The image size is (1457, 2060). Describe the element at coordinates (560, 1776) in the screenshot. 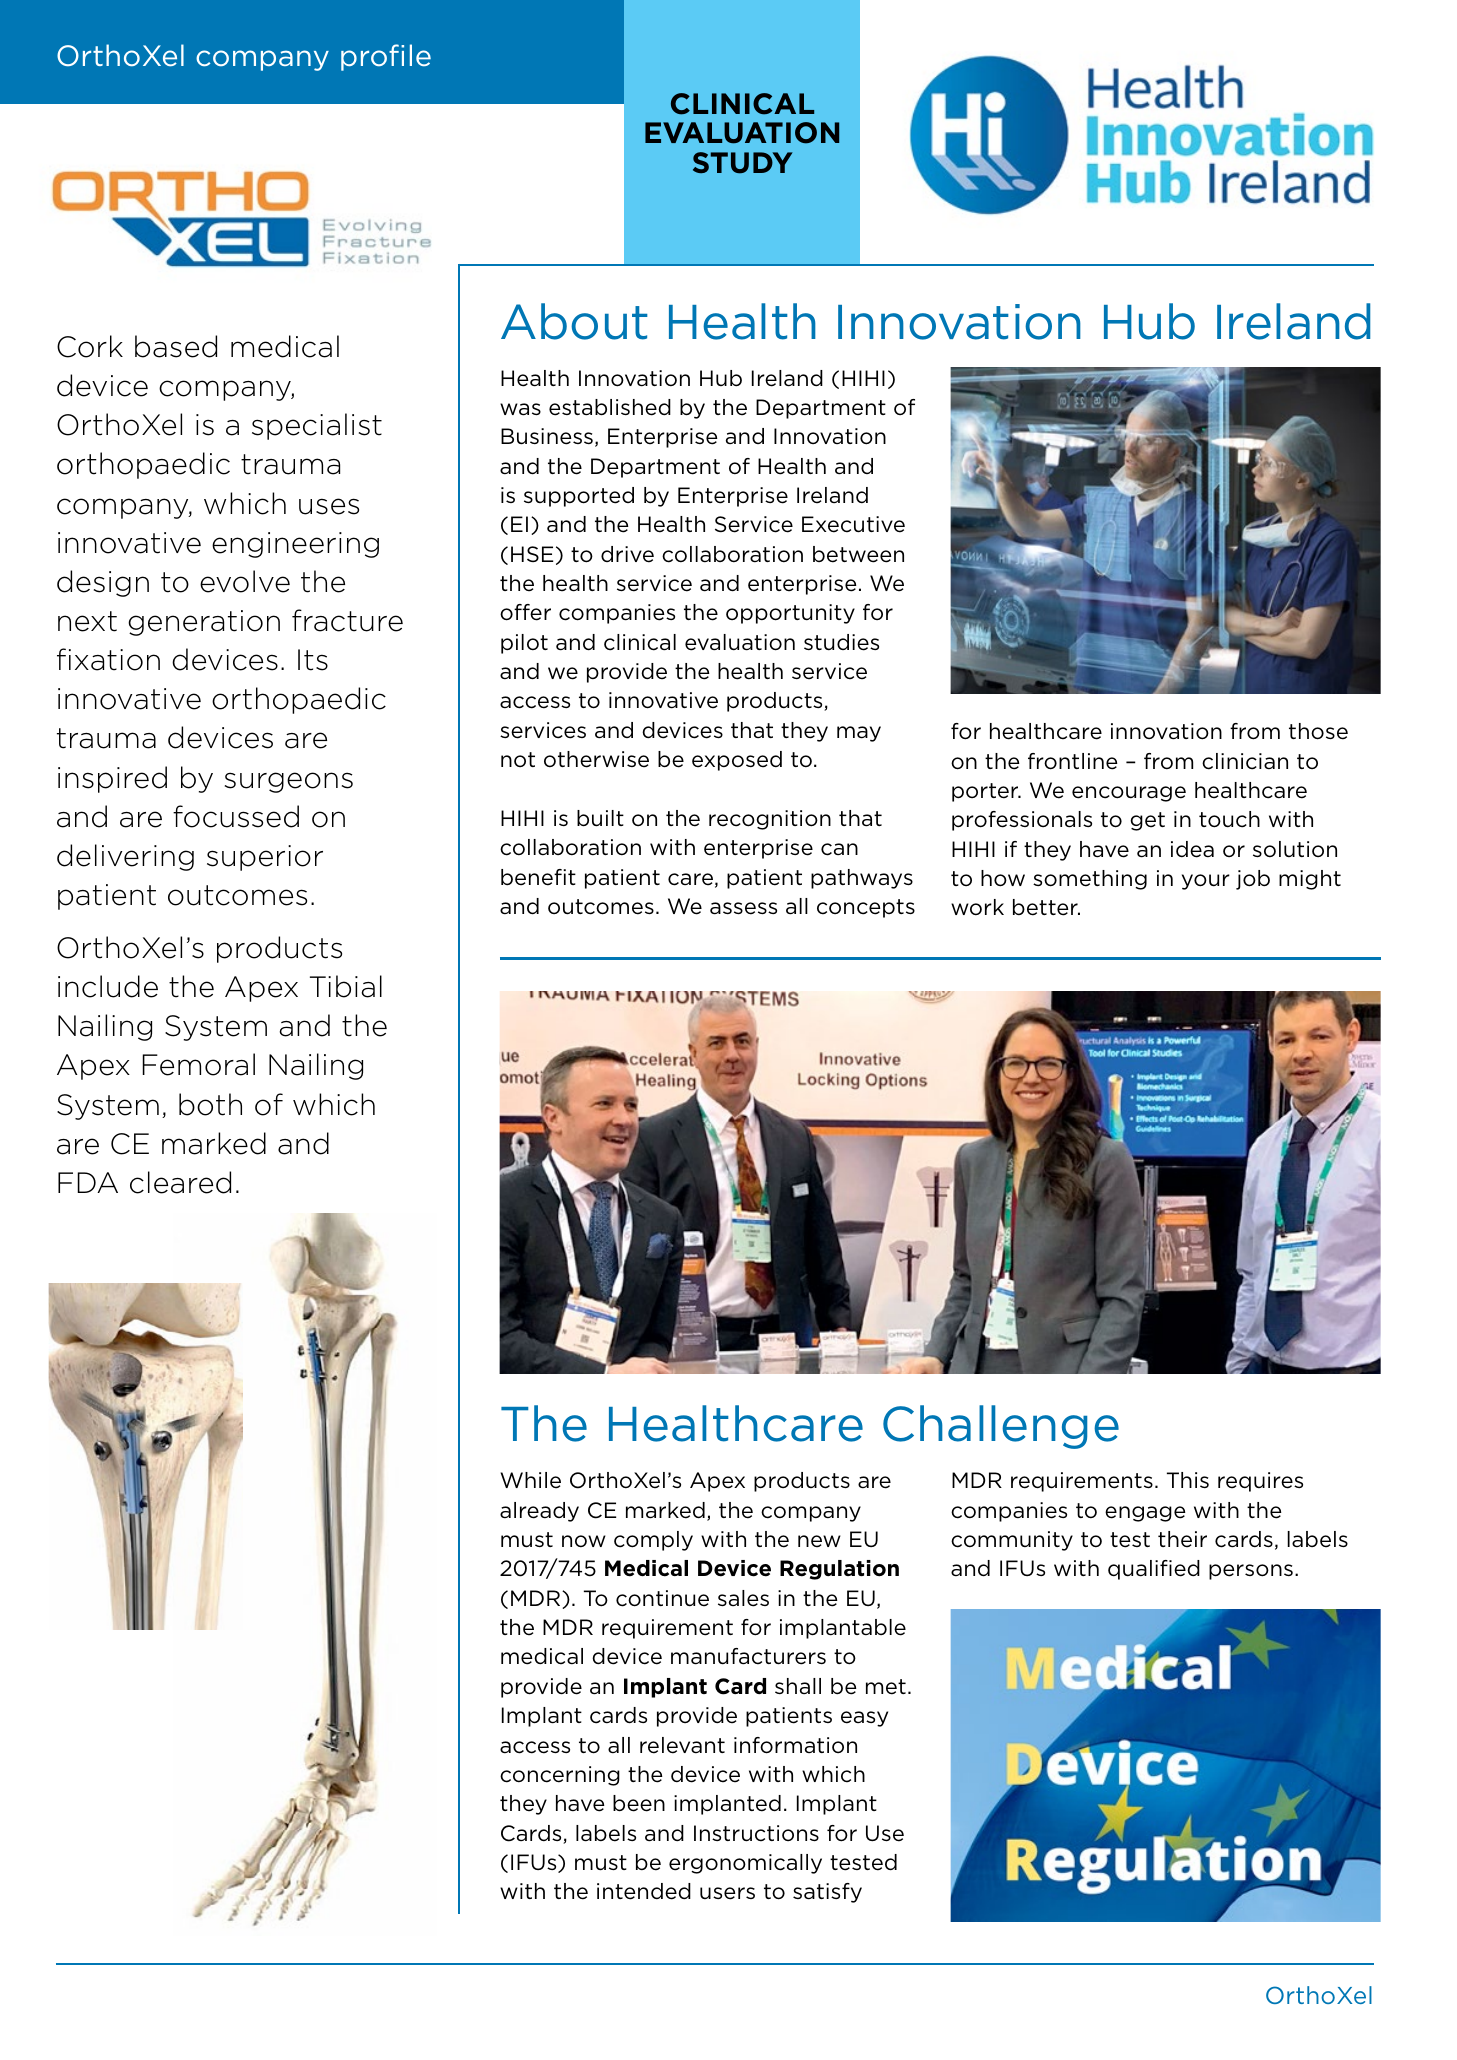

I see `concerning` at that location.
